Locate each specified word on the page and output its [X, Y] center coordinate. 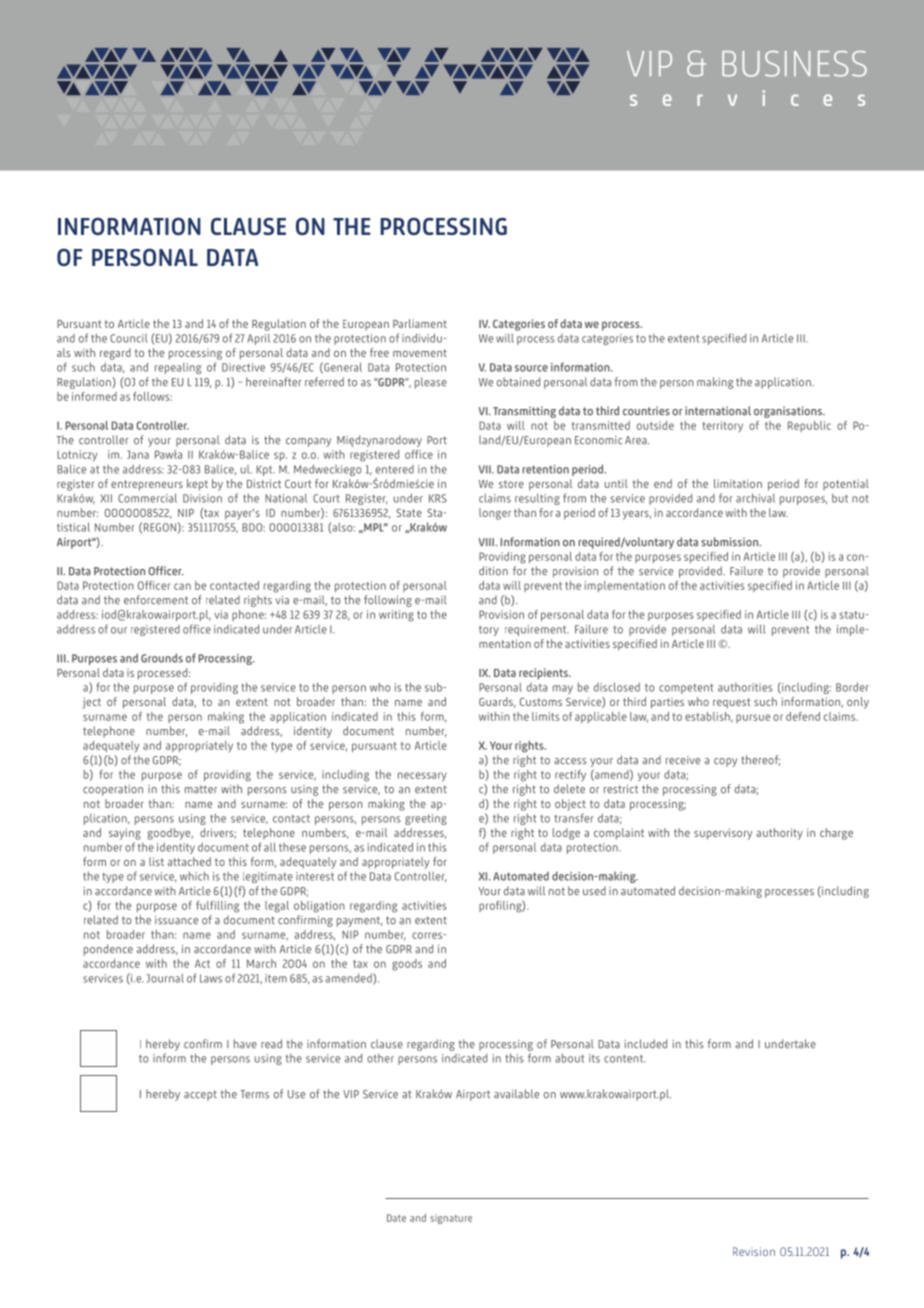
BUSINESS [794, 64]
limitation [738, 483]
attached [189, 861]
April [258, 339]
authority [779, 834]
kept [197, 485]
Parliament [420, 323]
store [511, 484]
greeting [426, 819]
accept [200, 1095]
